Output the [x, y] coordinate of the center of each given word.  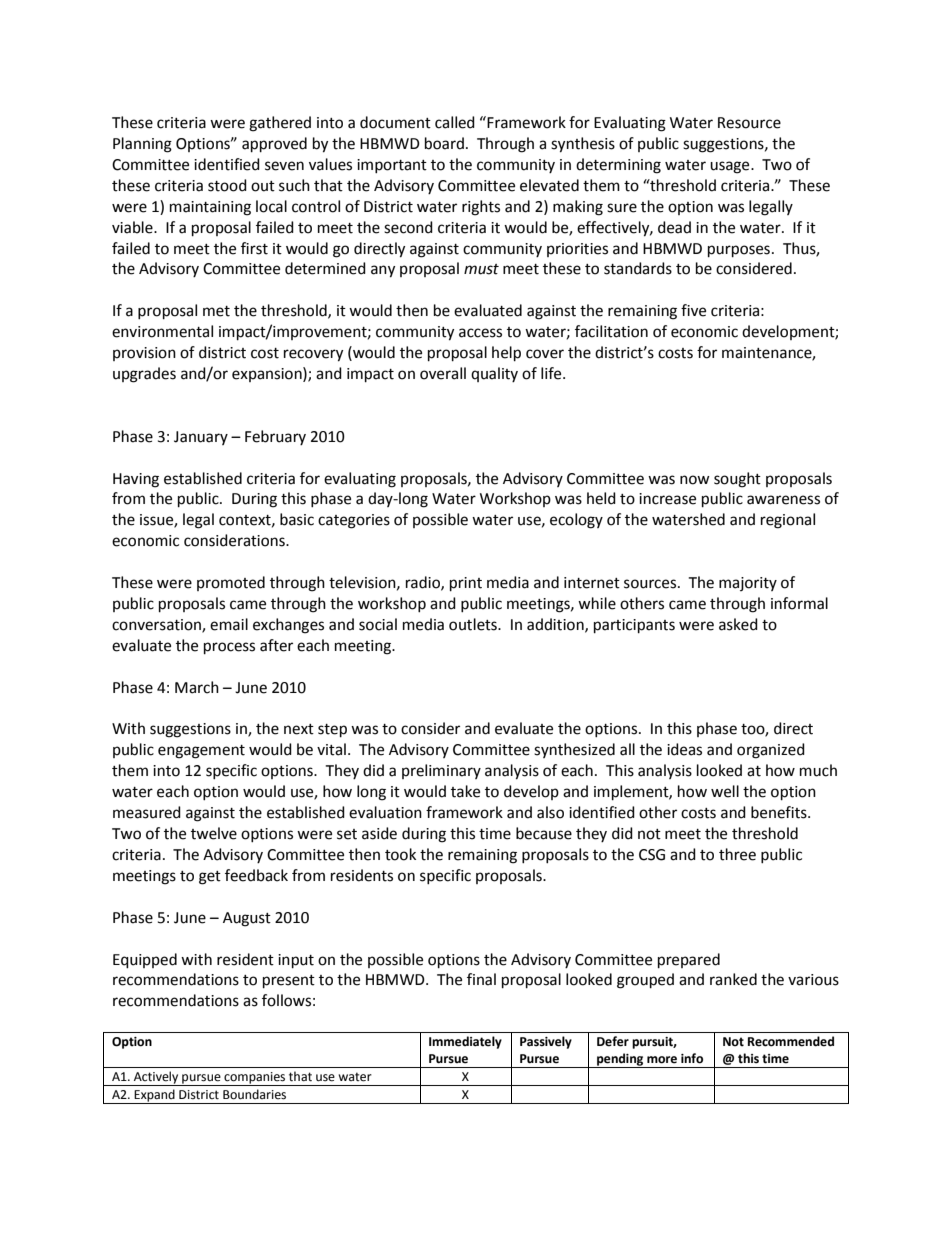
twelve [214, 833]
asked [738, 624]
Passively [546, 1042]
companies [255, 1079]
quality [494, 374]
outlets [474, 624]
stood [227, 185]
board [444, 143]
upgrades [144, 375]
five [693, 310]
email [229, 624]
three [737, 854]
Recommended [791, 1041]
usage [731, 167]
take [465, 791]
